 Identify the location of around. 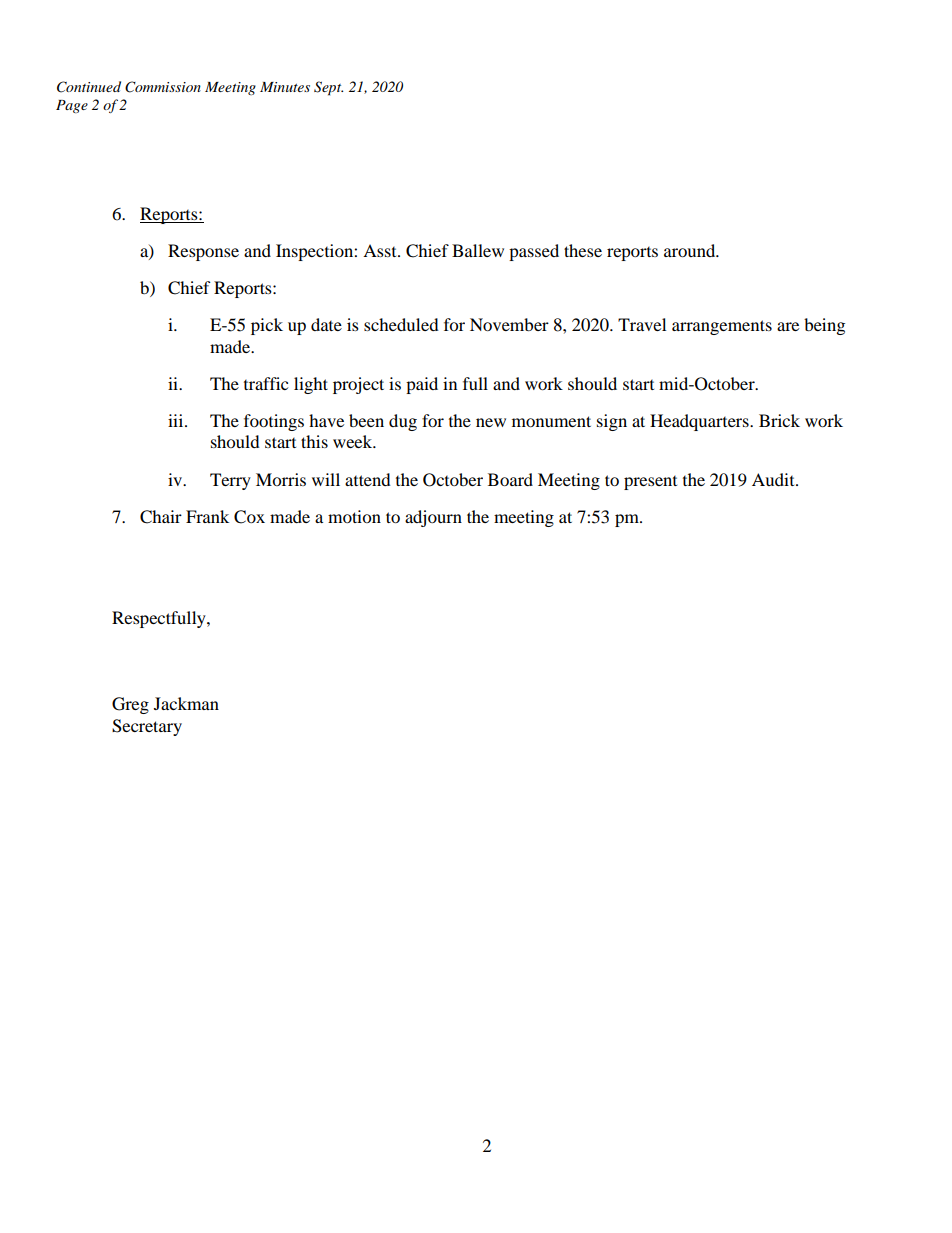
(691, 250).
